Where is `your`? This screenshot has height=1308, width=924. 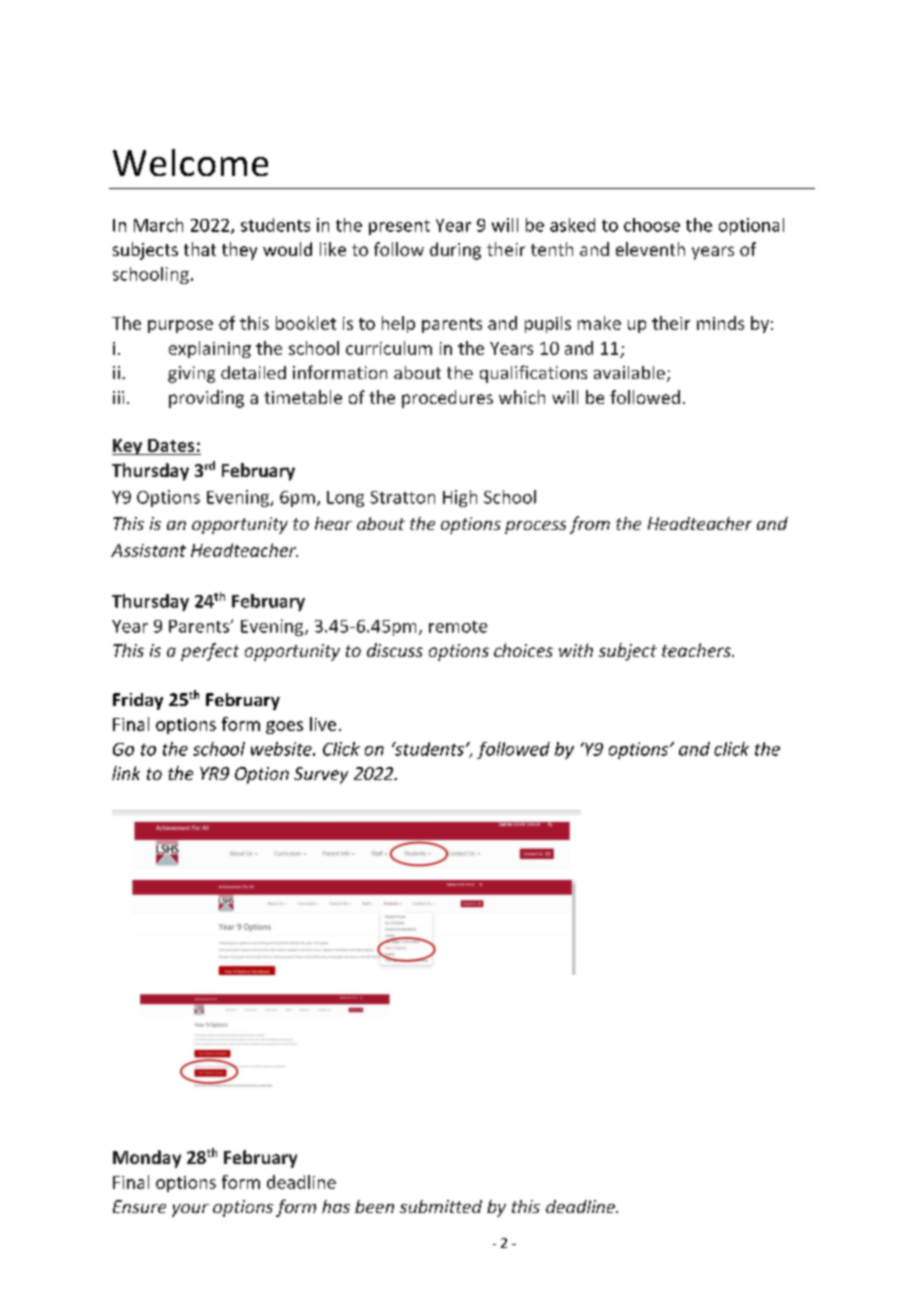 your is located at coordinates (190, 1210).
